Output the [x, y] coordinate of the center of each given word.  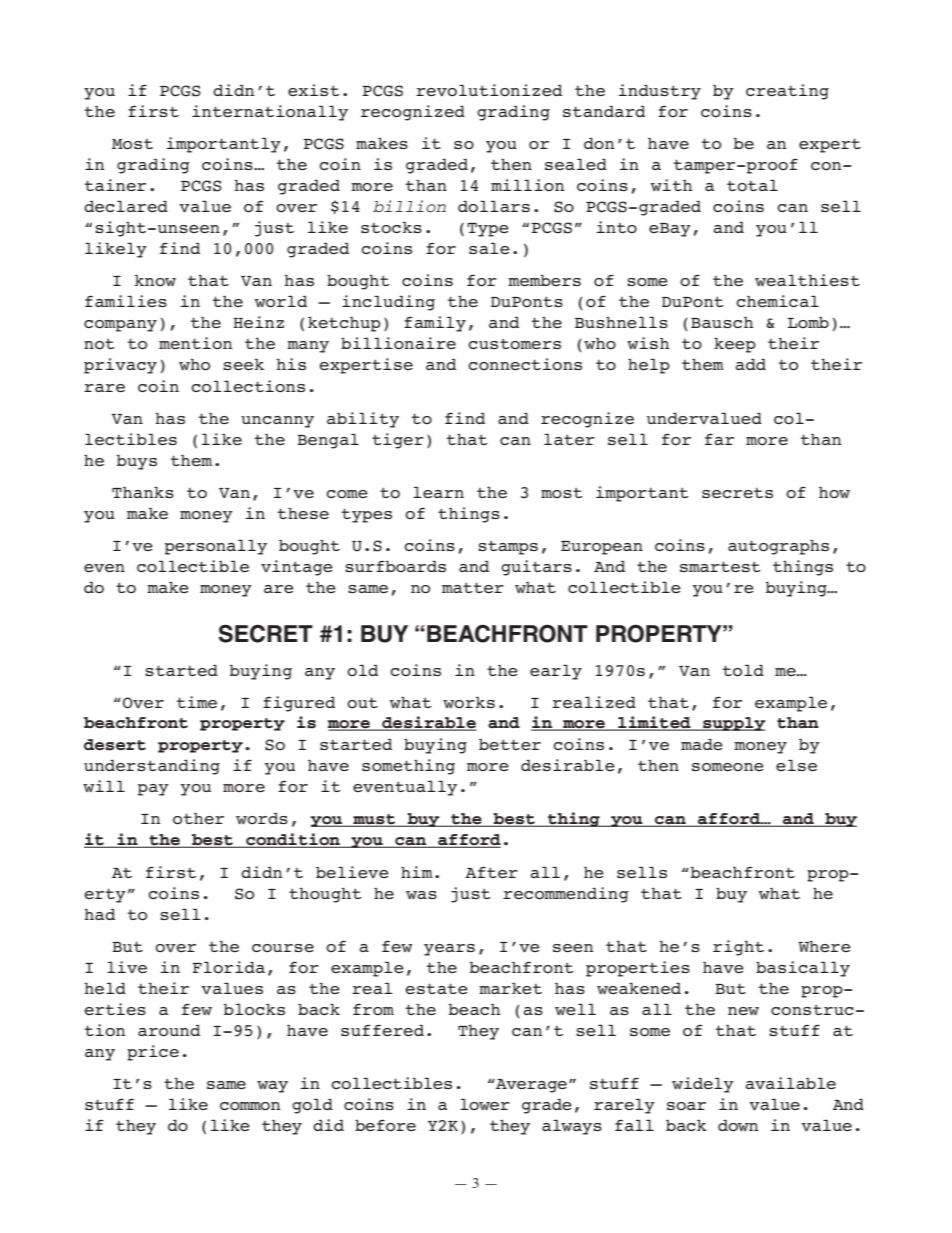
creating [787, 92]
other [198, 819]
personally [216, 547]
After [491, 872]
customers [514, 344]
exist [314, 90]
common [250, 1106]
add [750, 364]
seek [243, 364]
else [796, 765]
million [527, 185]
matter [473, 587]
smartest [720, 566]
